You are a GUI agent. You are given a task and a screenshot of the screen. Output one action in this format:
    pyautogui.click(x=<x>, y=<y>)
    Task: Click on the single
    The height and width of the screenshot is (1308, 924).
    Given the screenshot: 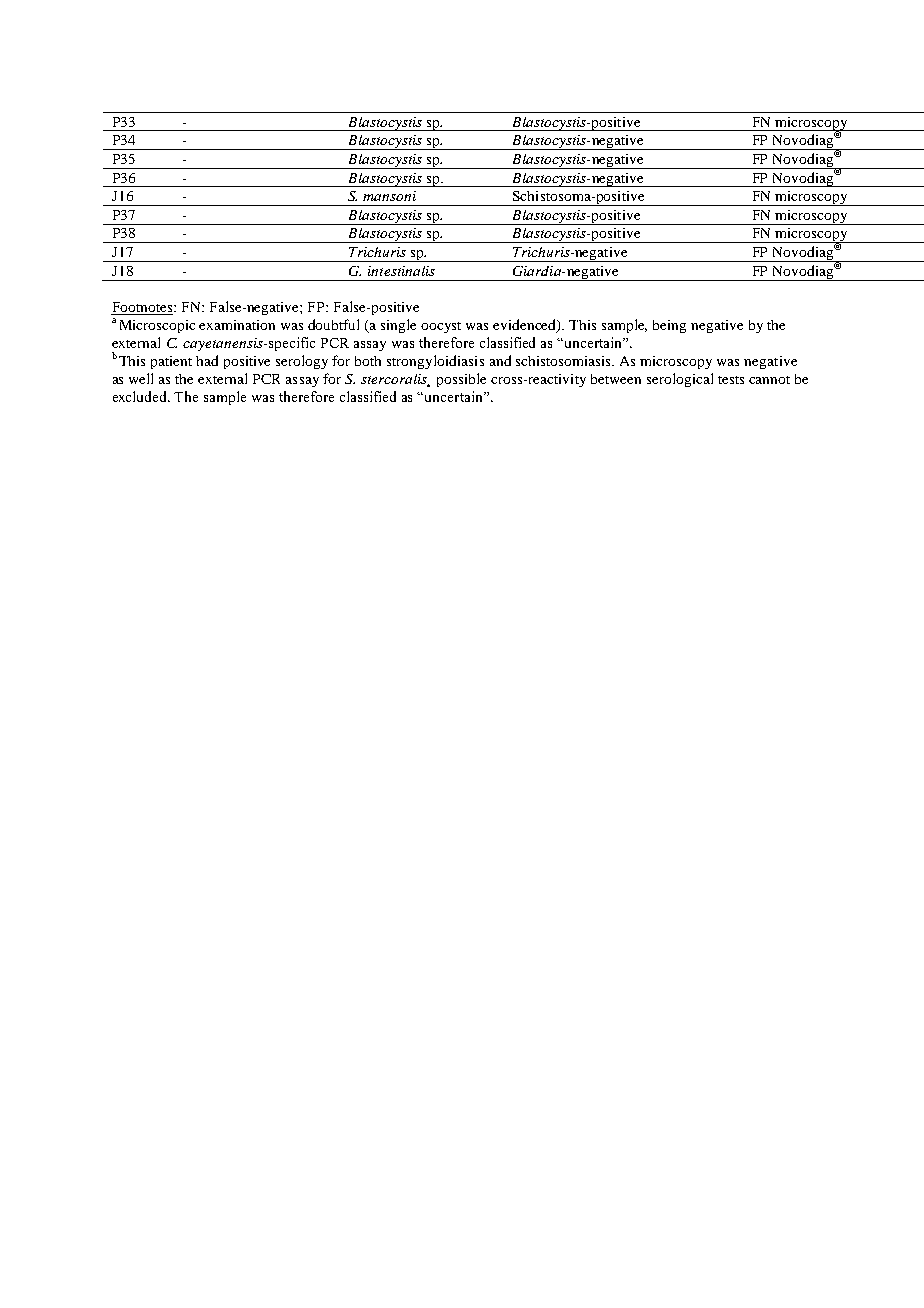 What is the action you would take?
    pyautogui.click(x=398, y=326)
